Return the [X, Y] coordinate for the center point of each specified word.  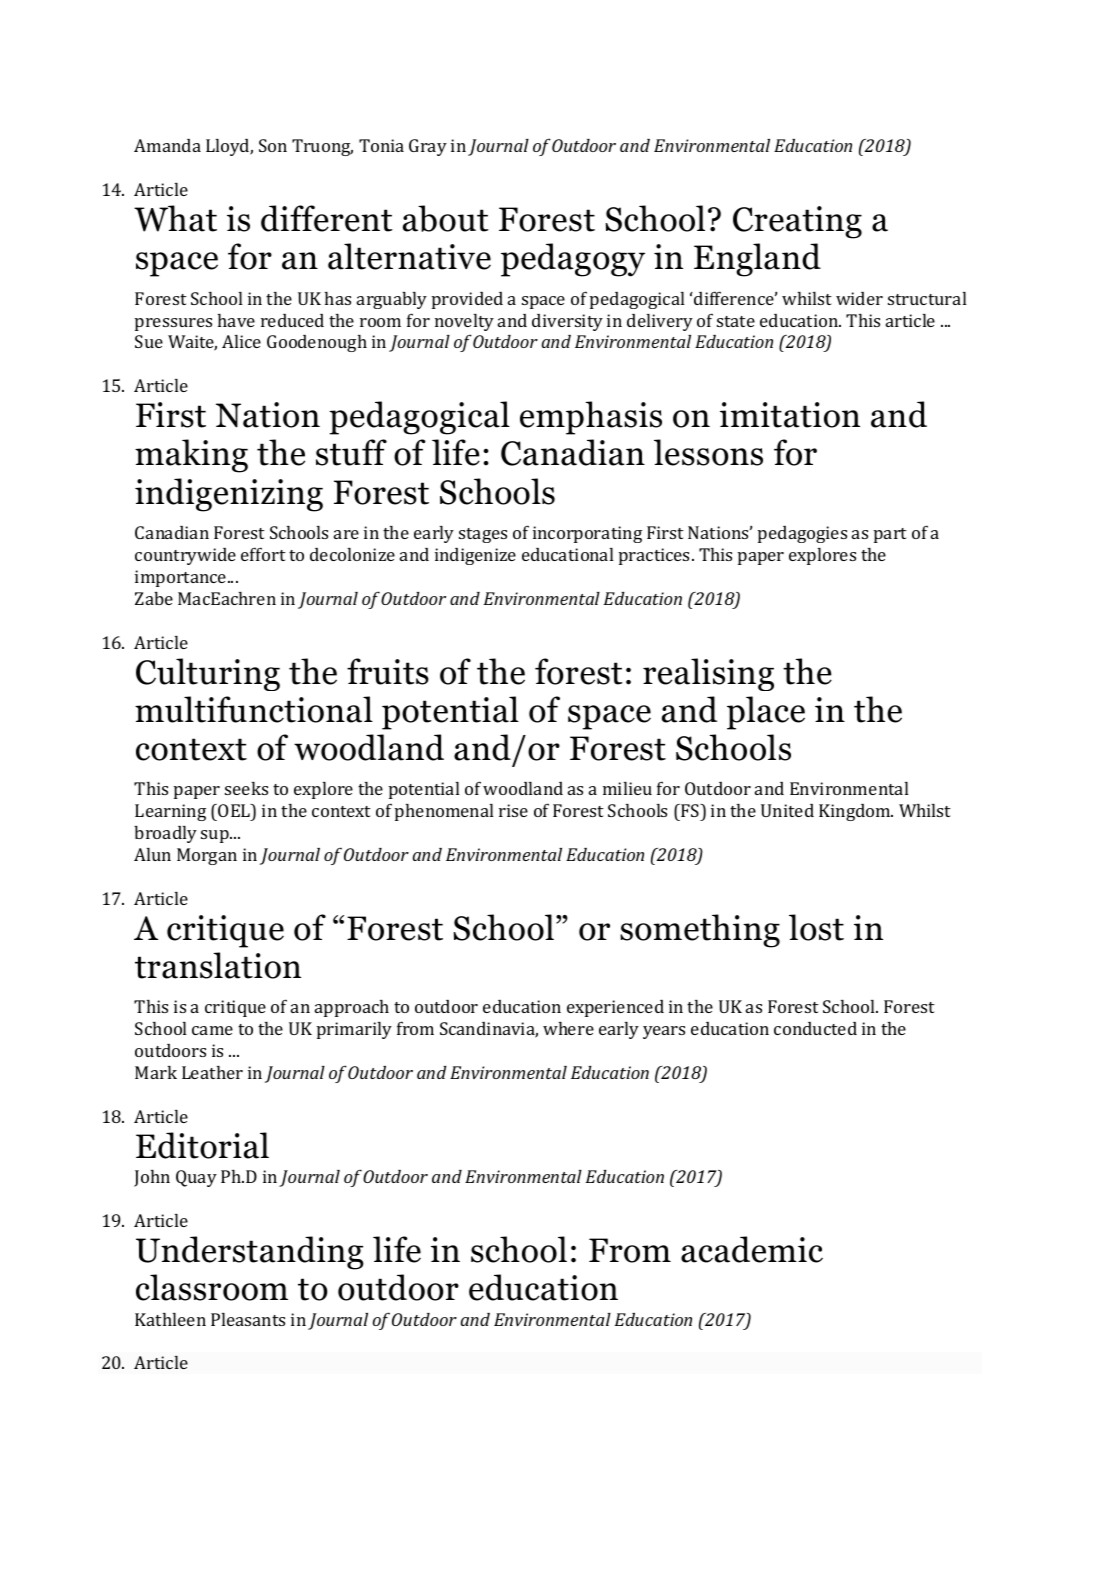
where [568, 1028]
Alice [241, 341]
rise [513, 810]
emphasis [591, 418]
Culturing [208, 674]
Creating [797, 222]
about [446, 218]
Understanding [250, 1253]
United [787, 810]
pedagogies [802, 534]
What [175, 218]
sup [216, 836]
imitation [790, 415]
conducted [815, 1028]
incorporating [587, 534]
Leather [212, 1072]
